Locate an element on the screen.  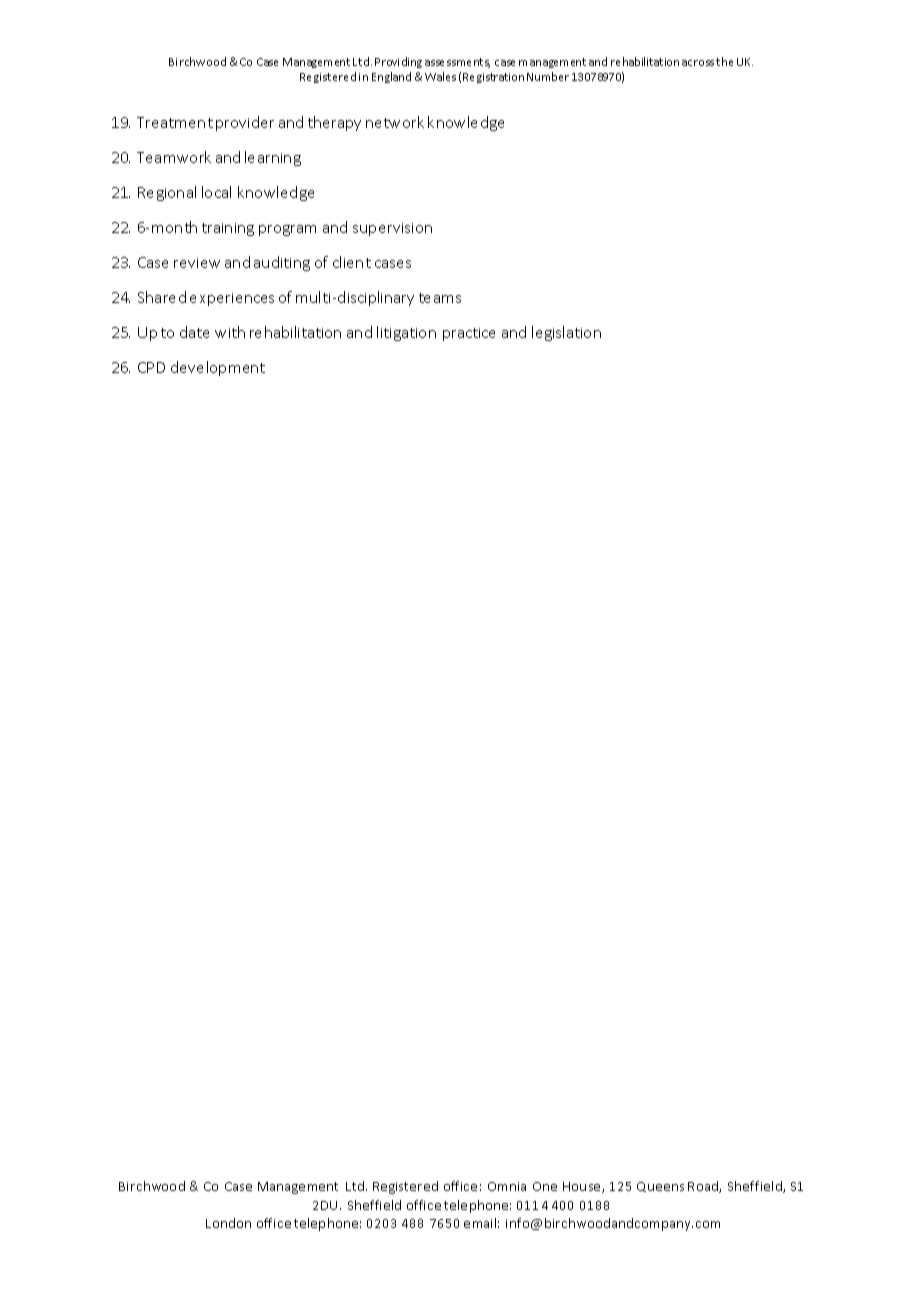
across is located at coordinates (698, 63).
